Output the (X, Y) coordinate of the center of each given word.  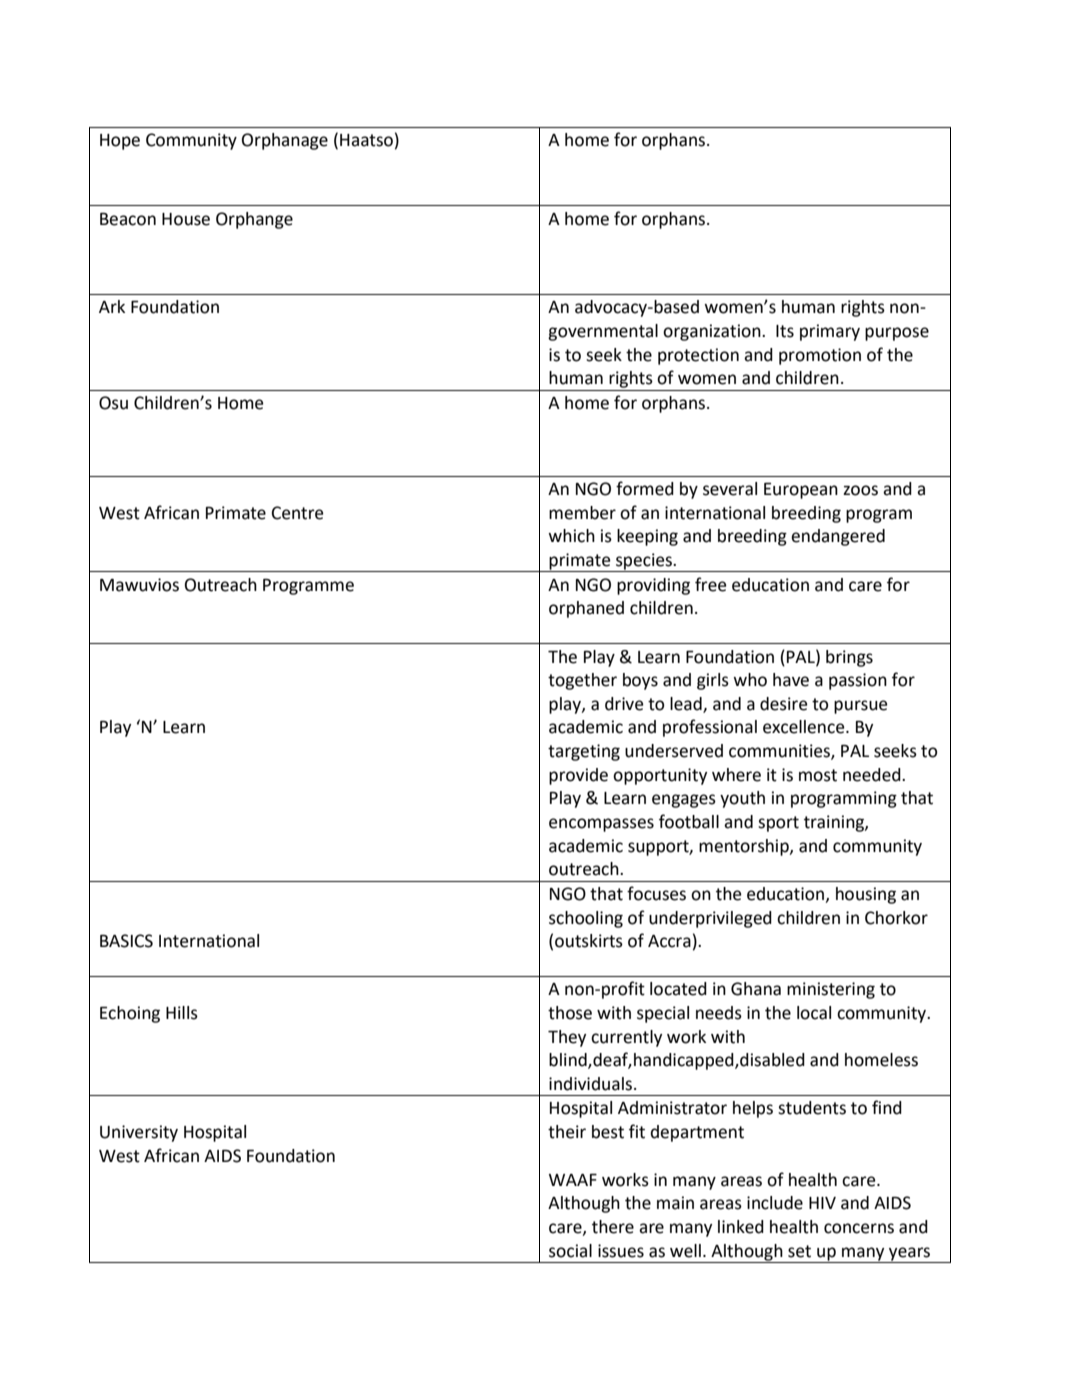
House (186, 219)
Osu (113, 403)
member (582, 513)
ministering (831, 990)
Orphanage (285, 141)
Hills (182, 1013)
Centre (297, 513)
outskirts (589, 941)
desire (783, 704)
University (139, 1133)
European (801, 491)
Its (785, 331)
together (582, 681)
